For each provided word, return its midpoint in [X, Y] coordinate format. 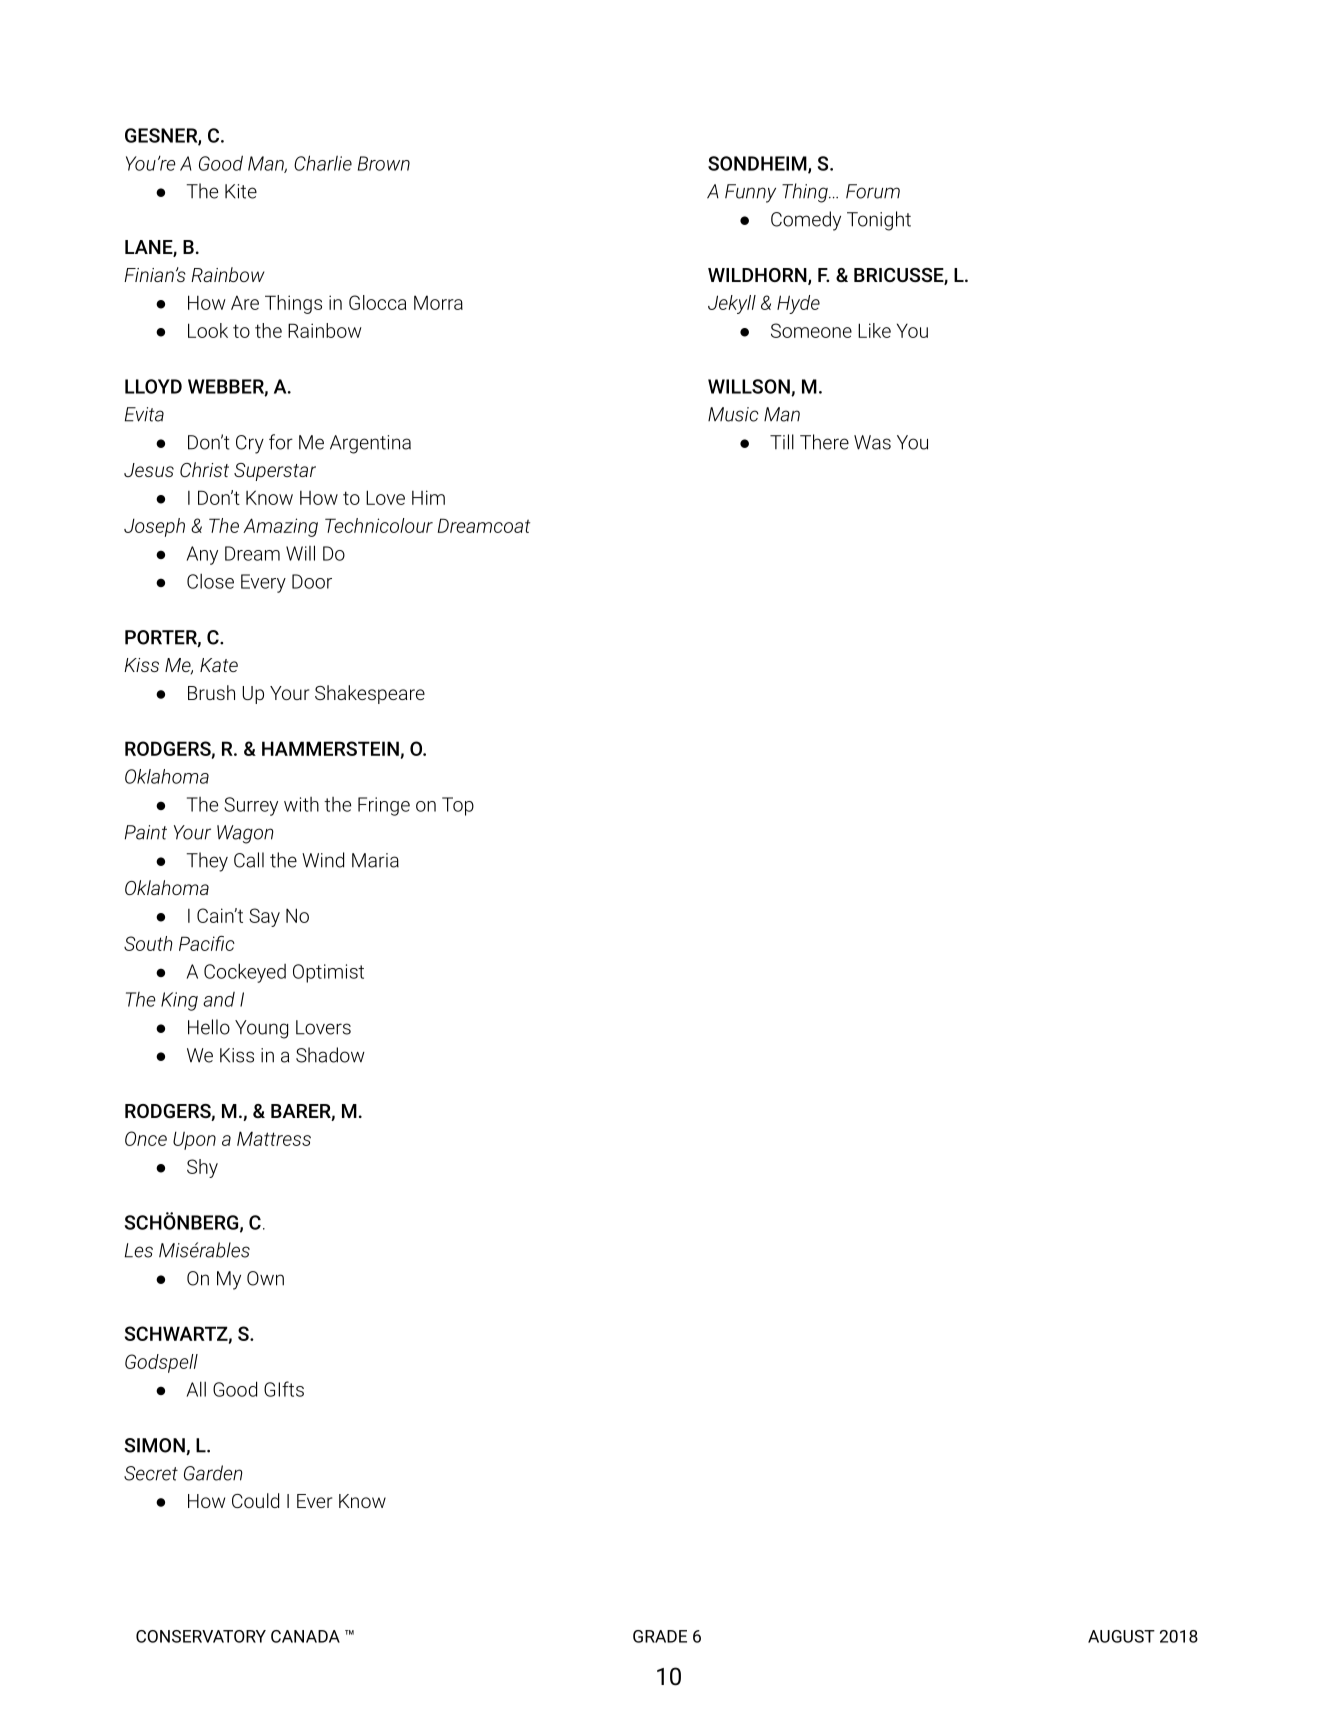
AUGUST [1121, 1636]
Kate [219, 665]
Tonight [879, 221]
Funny [750, 193]
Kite [241, 191]
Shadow [330, 1055]
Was [872, 442]
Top [458, 806]
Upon [194, 1141]
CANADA [305, 1636]
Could [255, 1500]
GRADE [660, 1636]
